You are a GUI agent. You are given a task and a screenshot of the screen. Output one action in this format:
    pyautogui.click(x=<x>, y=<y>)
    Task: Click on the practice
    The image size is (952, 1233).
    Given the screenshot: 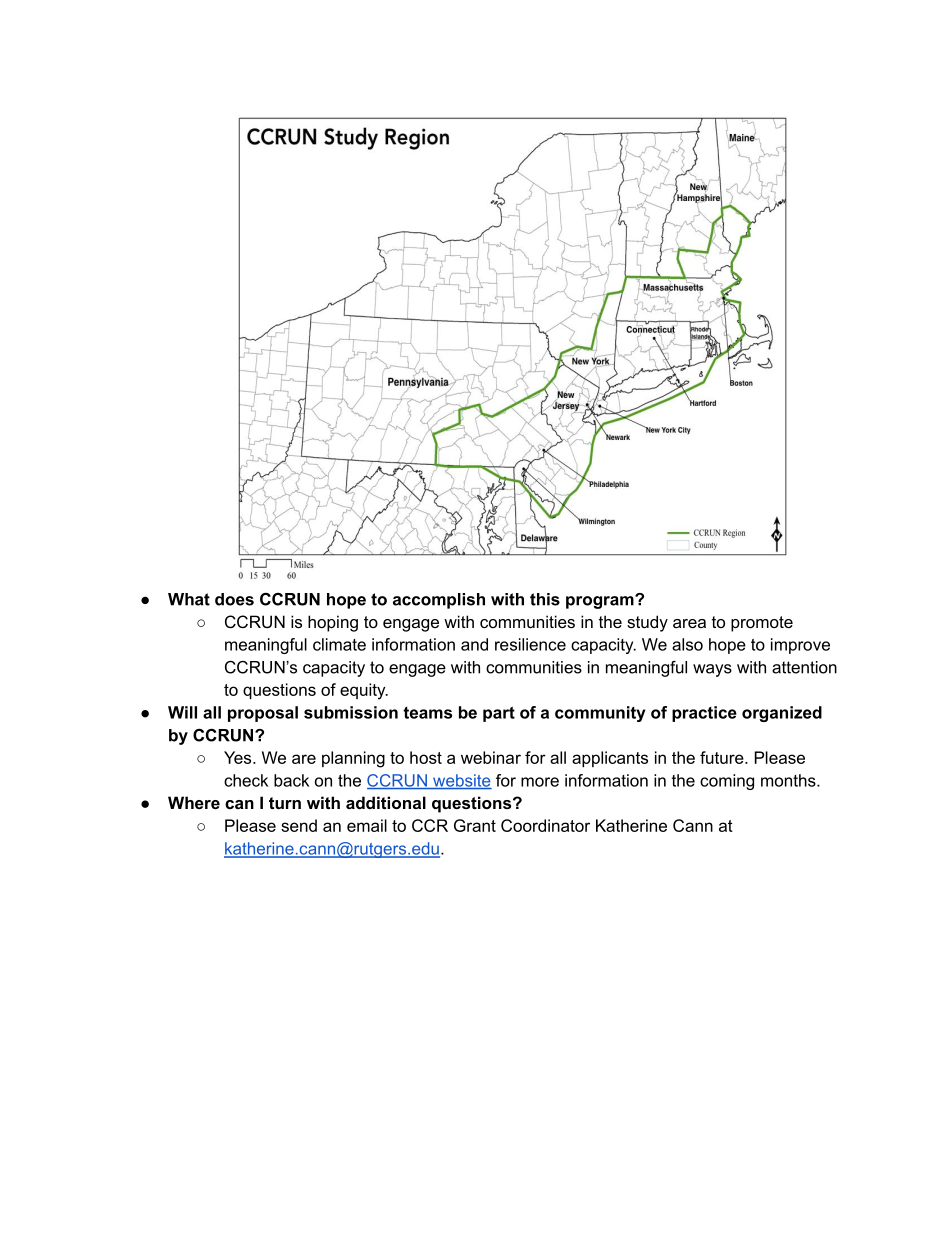 What is the action you would take?
    pyautogui.click(x=704, y=714)
